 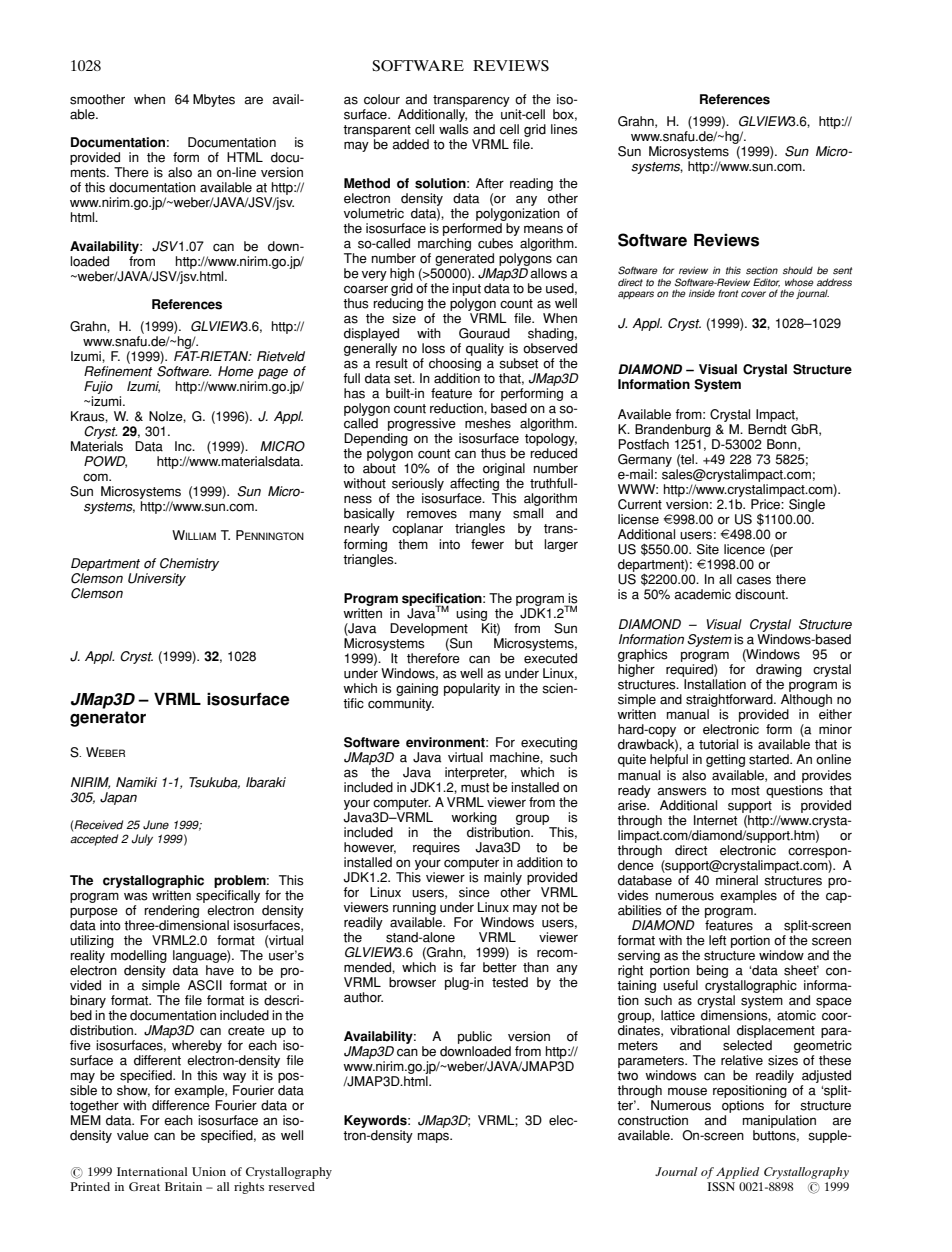 What do you see at coordinates (453, 129) in the page?
I see `walls` at bounding box center [453, 129].
